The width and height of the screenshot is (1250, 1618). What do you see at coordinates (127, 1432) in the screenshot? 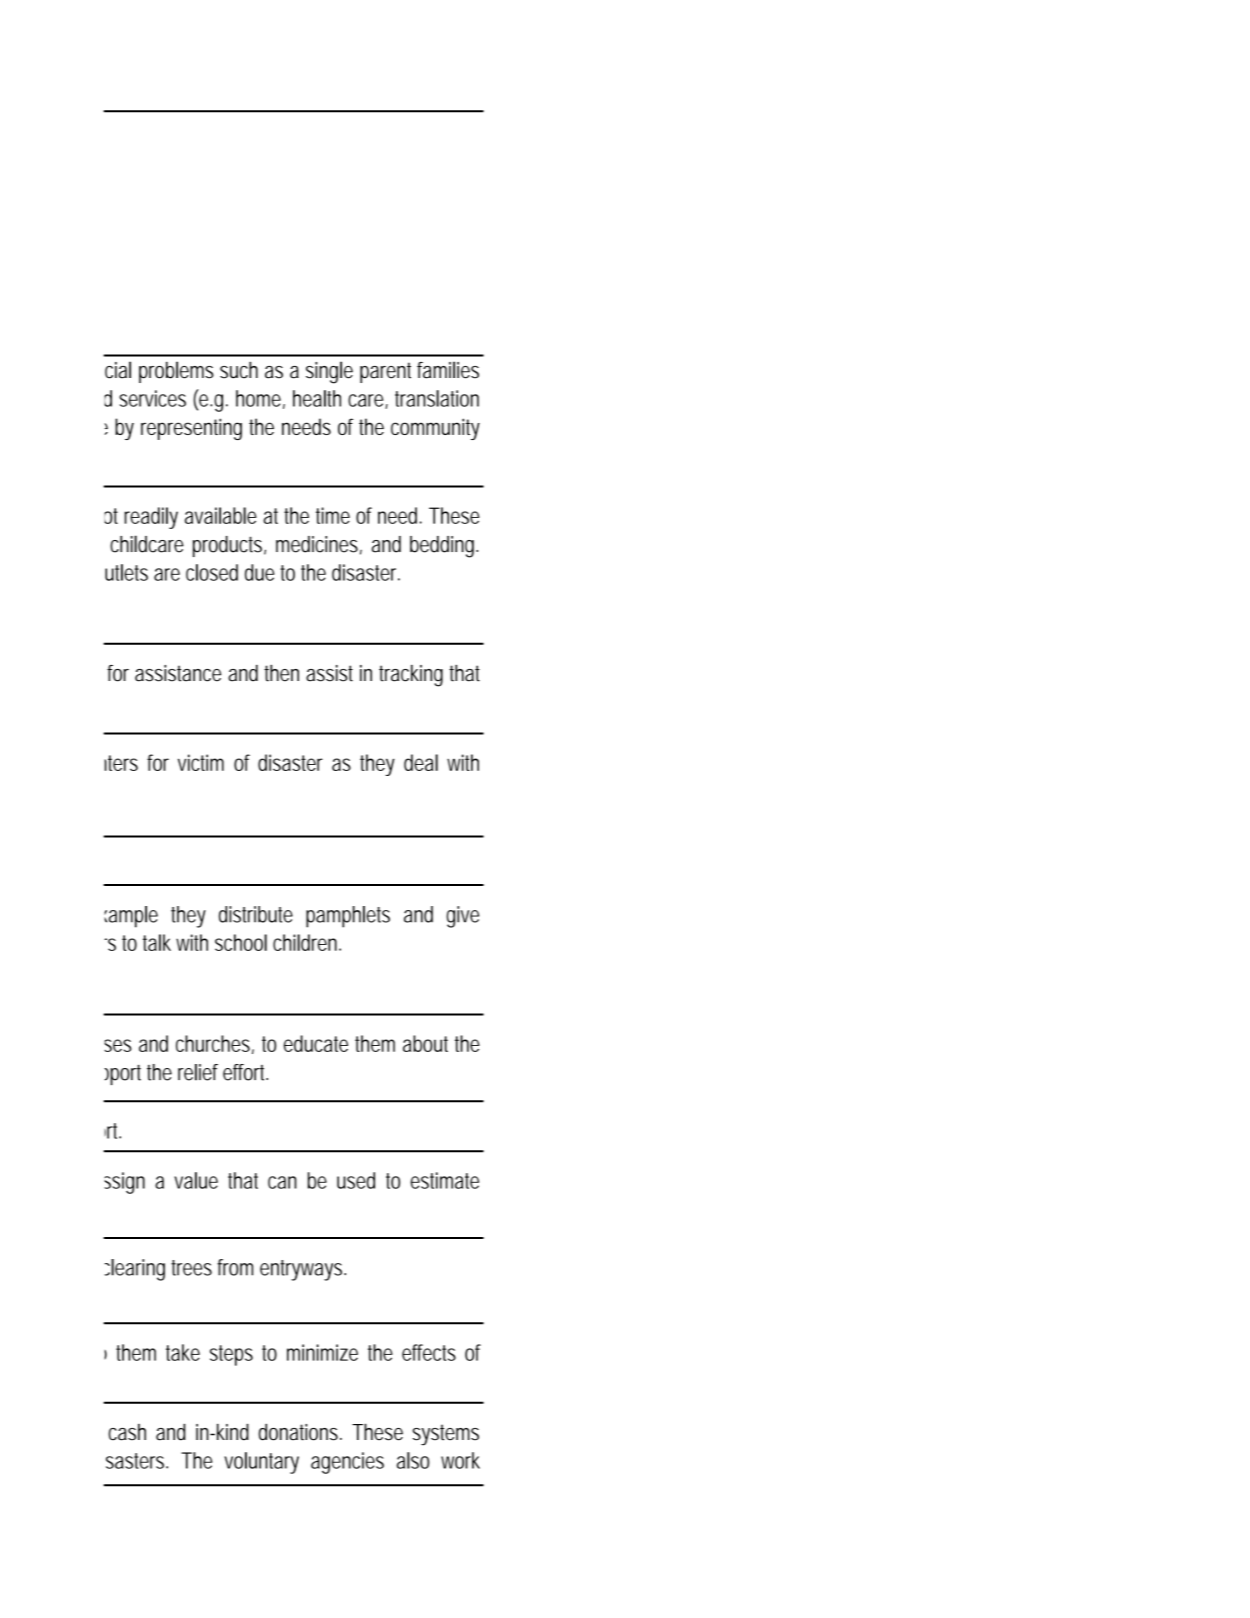
I see `cash` at bounding box center [127, 1432].
